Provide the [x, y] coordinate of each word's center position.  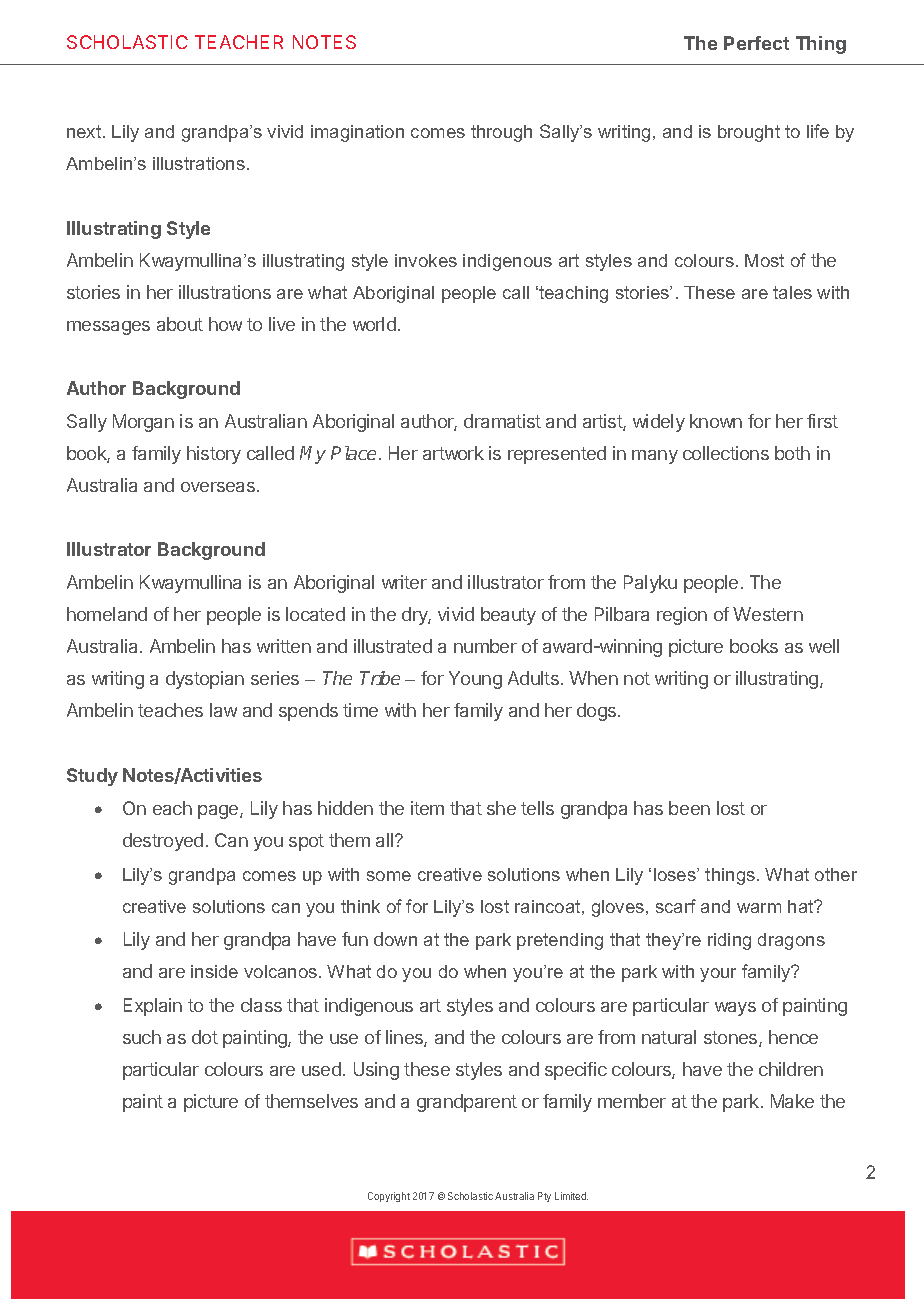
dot [205, 1037]
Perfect [756, 43]
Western [768, 614]
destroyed [163, 842]
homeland [107, 614]
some [389, 876]
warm [759, 908]
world [374, 324]
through [501, 133]
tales [792, 292]
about [180, 324]
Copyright [389, 1197]
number [485, 646]
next [85, 131]
